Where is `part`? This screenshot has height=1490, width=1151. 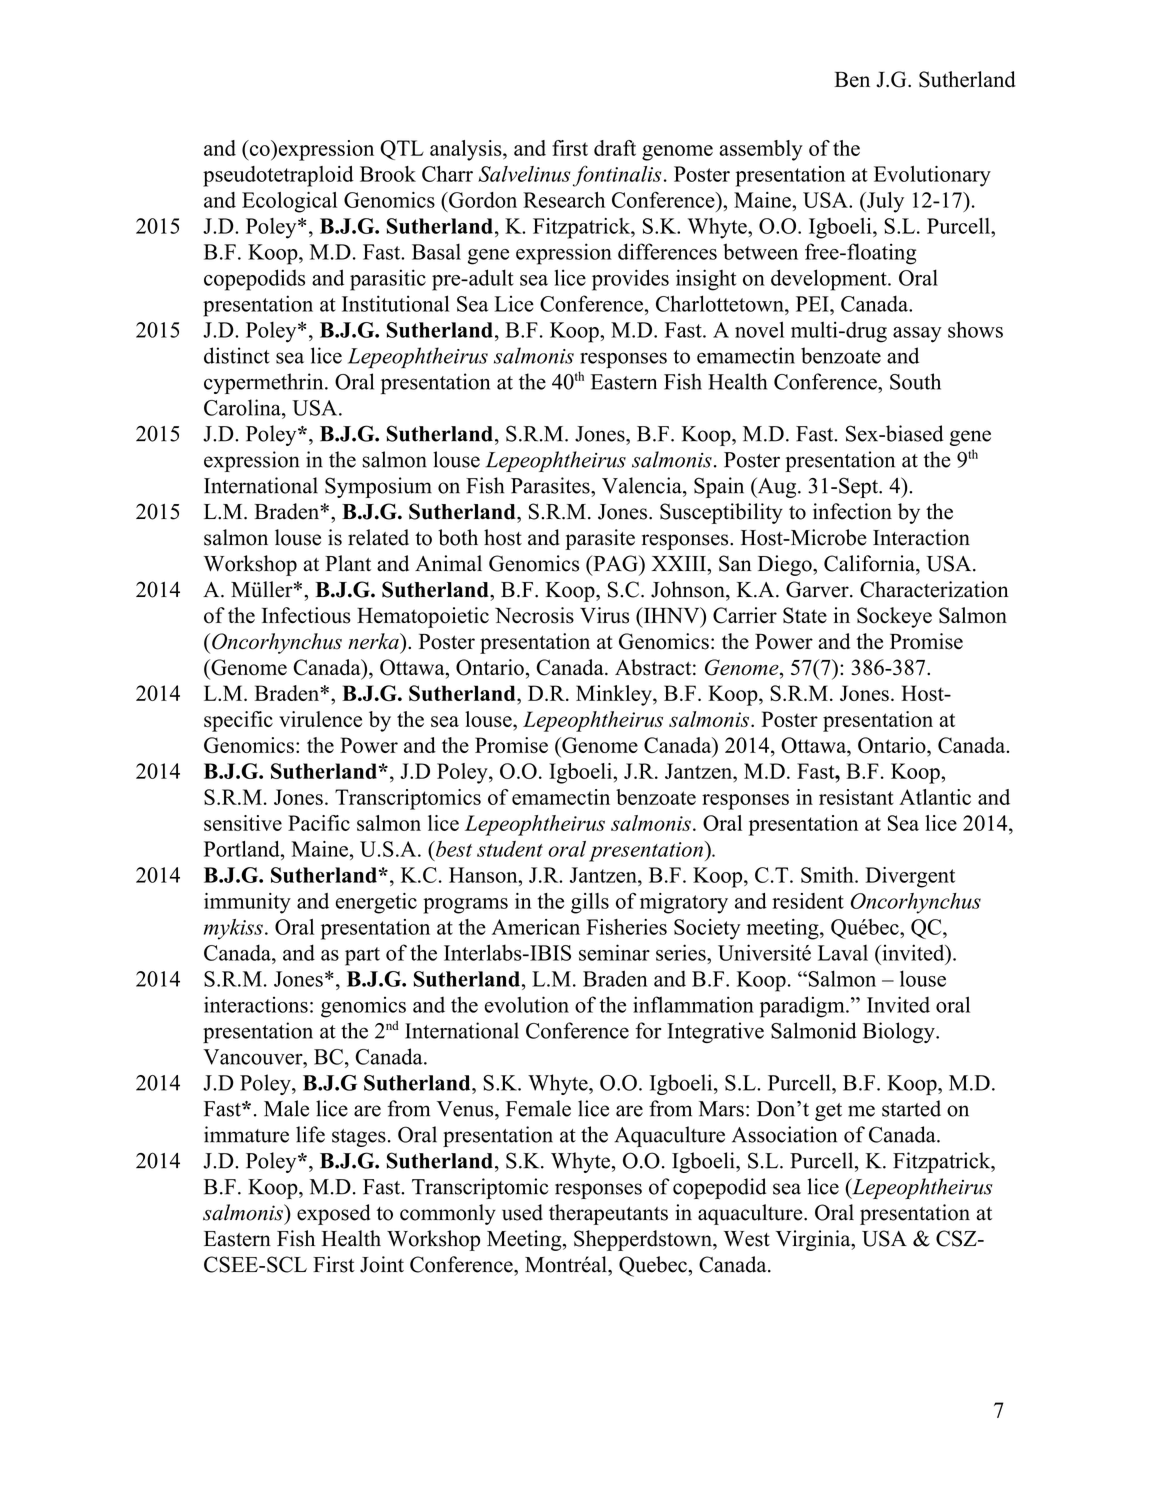
part is located at coordinates (362, 956).
